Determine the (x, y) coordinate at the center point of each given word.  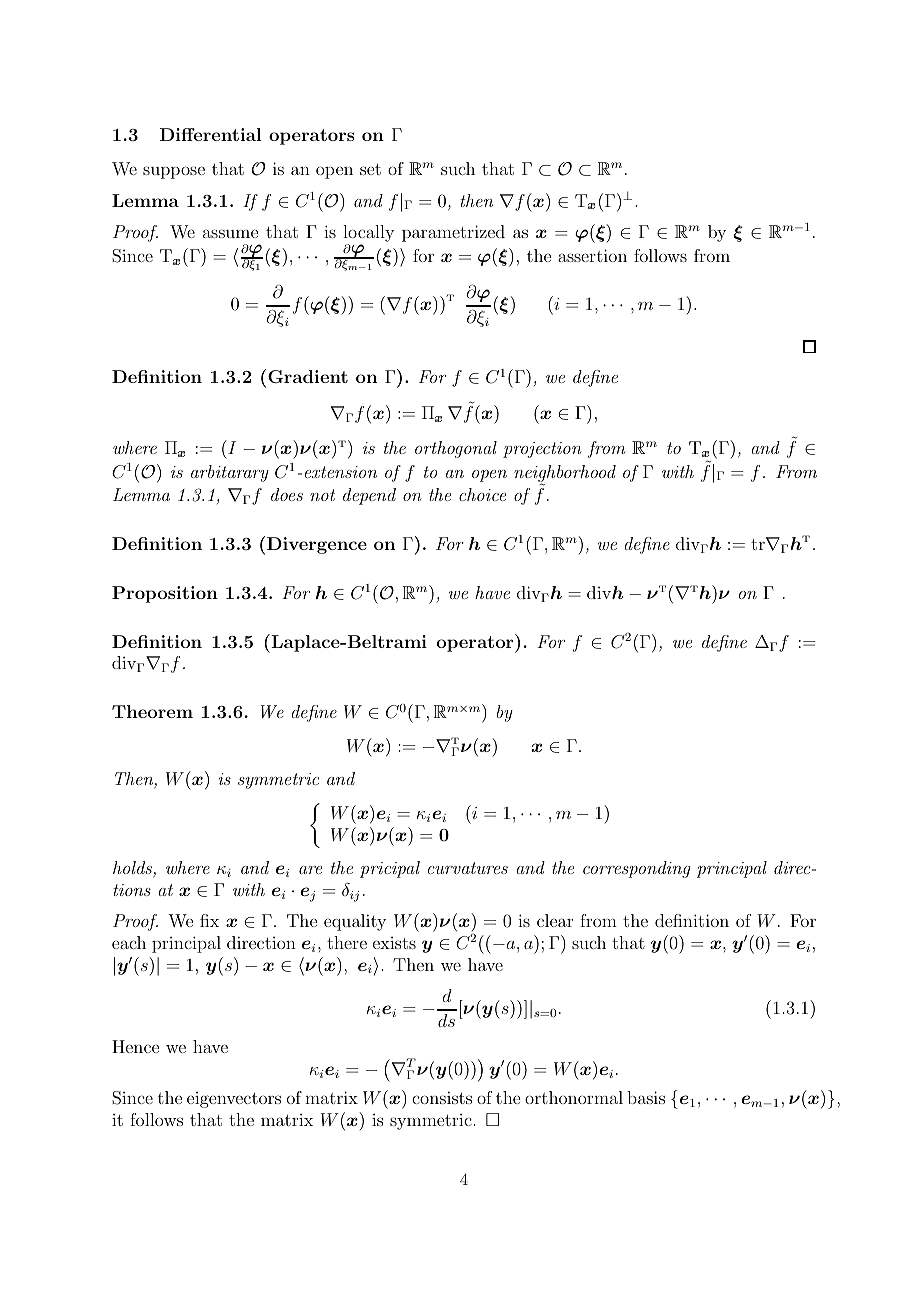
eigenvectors (234, 1100)
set (370, 169)
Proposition (165, 594)
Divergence (317, 545)
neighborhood (565, 474)
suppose (174, 172)
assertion (592, 255)
